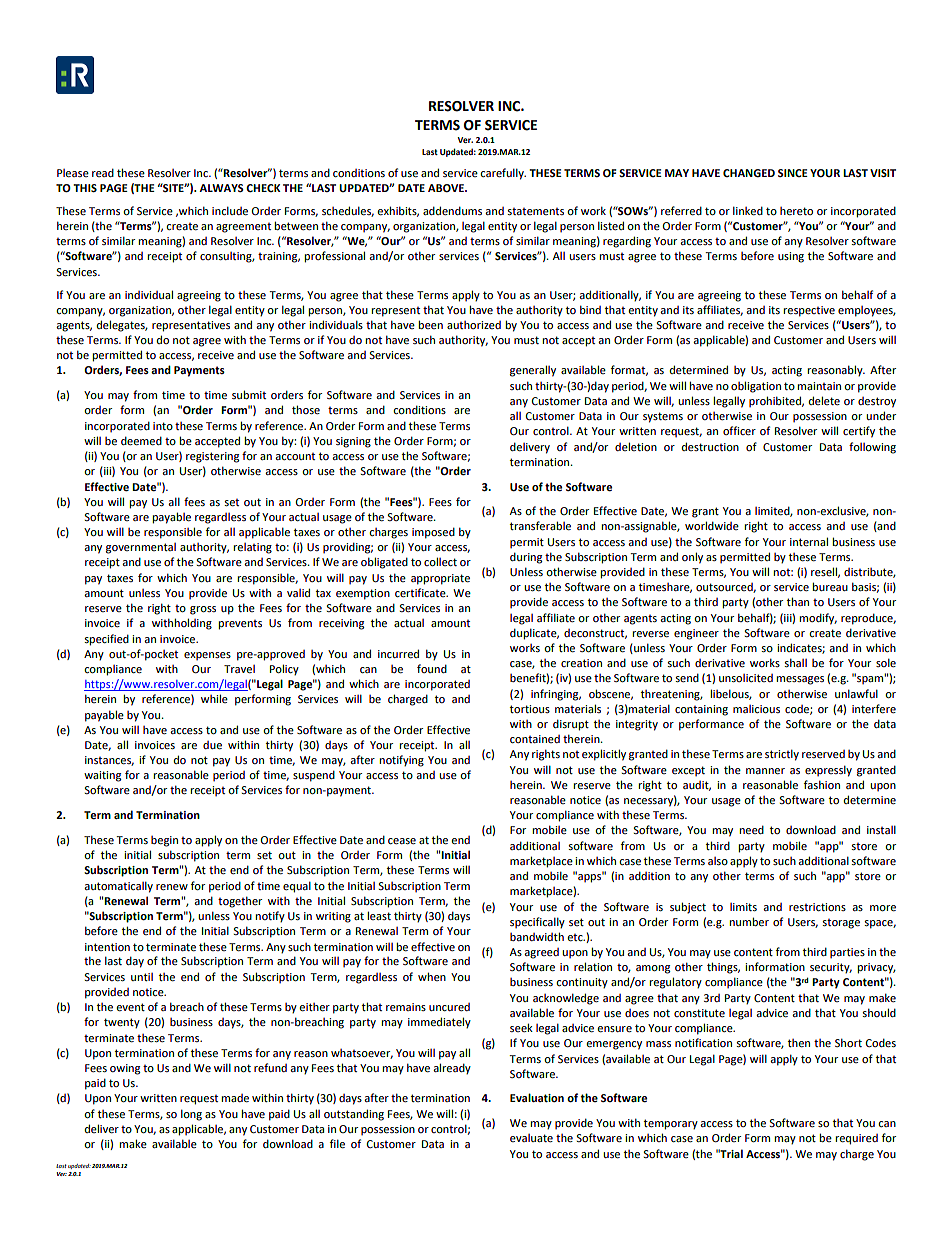 This screenshot has width=952, height=1233. What do you see at coordinates (164, 841) in the screenshot?
I see `begin` at bounding box center [164, 841].
